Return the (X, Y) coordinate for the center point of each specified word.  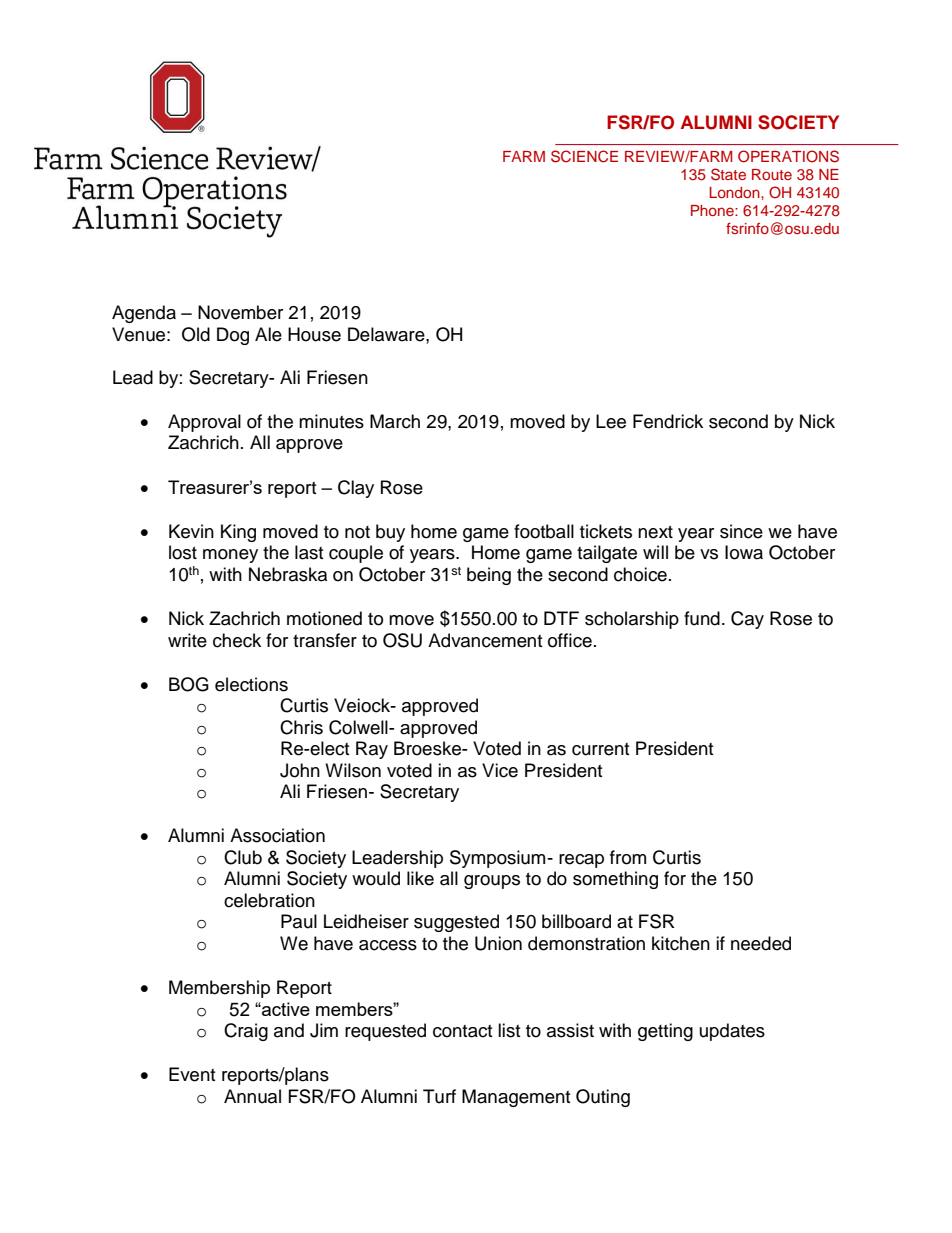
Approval (204, 423)
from (628, 857)
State (728, 174)
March (395, 421)
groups (492, 882)
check (237, 640)
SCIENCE (584, 156)
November (240, 312)
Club (243, 857)
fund (702, 618)
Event (192, 1074)
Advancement (485, 640)
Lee (611, 421)
